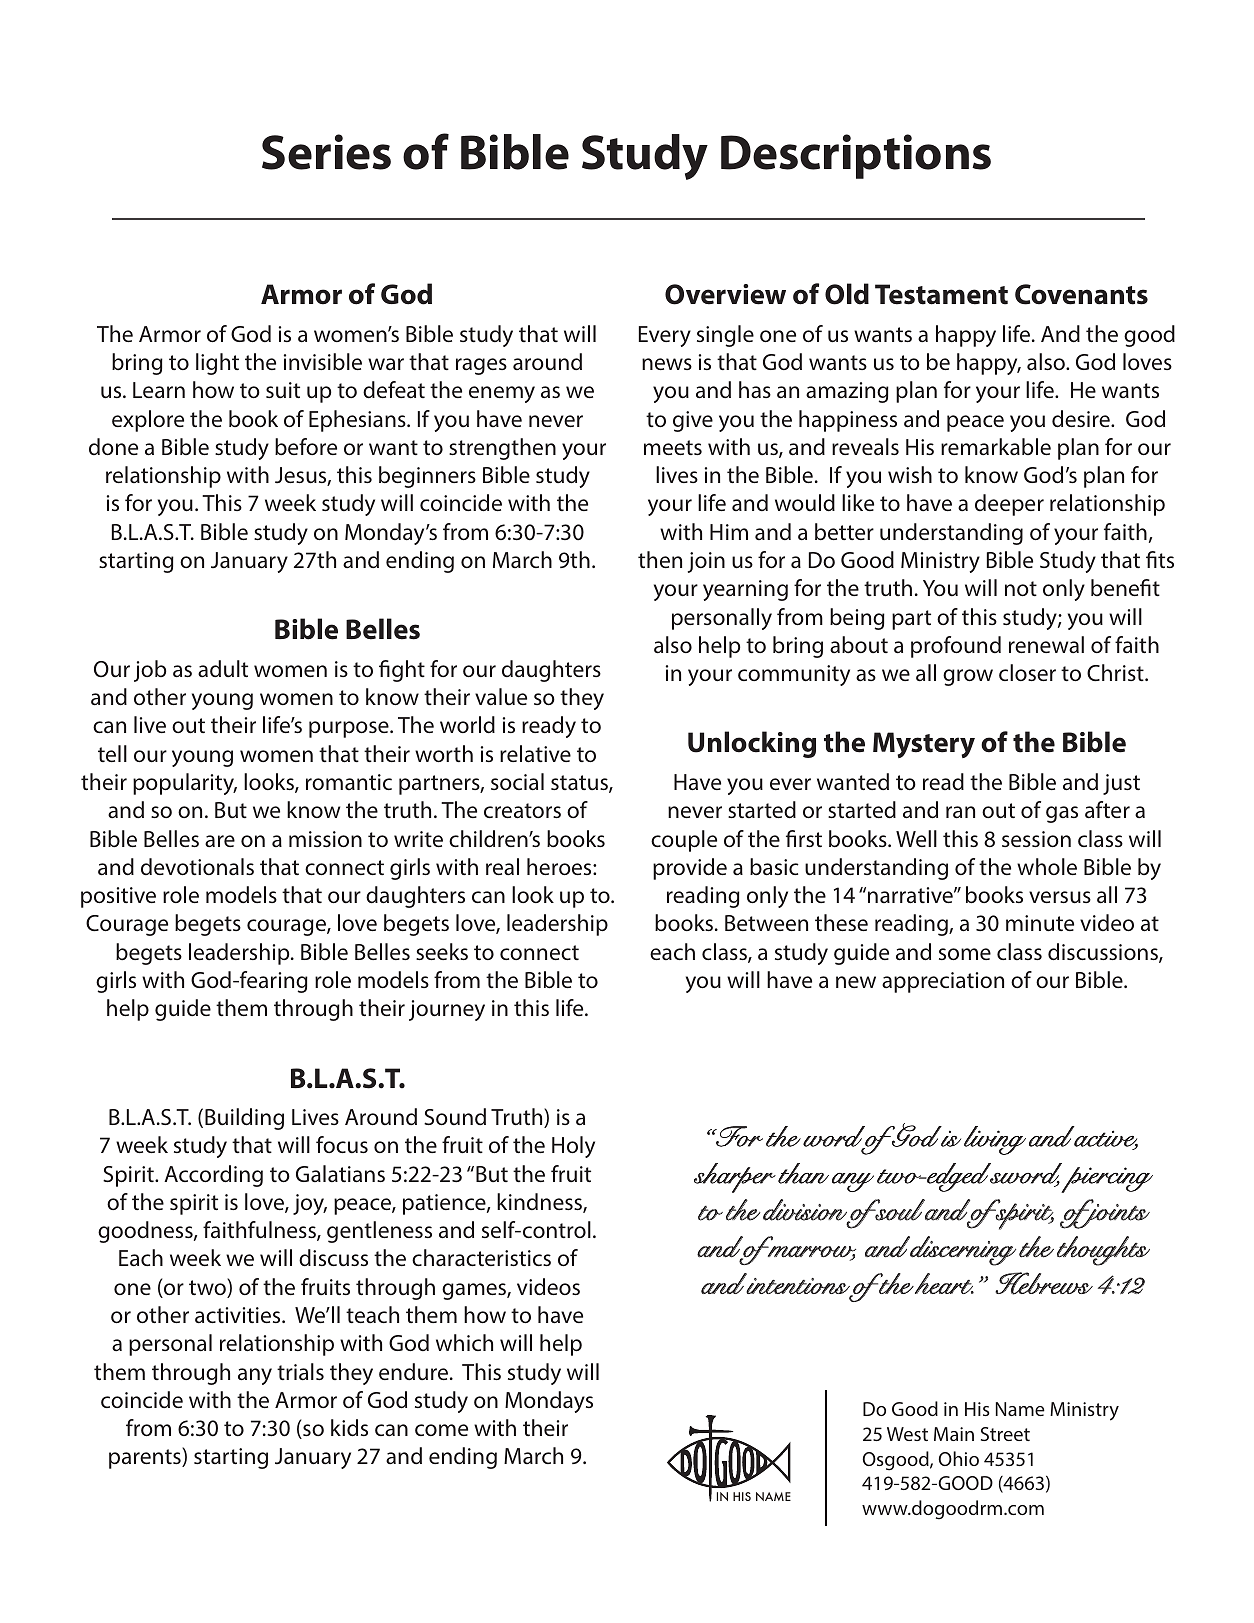  What do you see at coordinates (326, 152) in the document?
I see `Series` at bounding box center [326, 152].
